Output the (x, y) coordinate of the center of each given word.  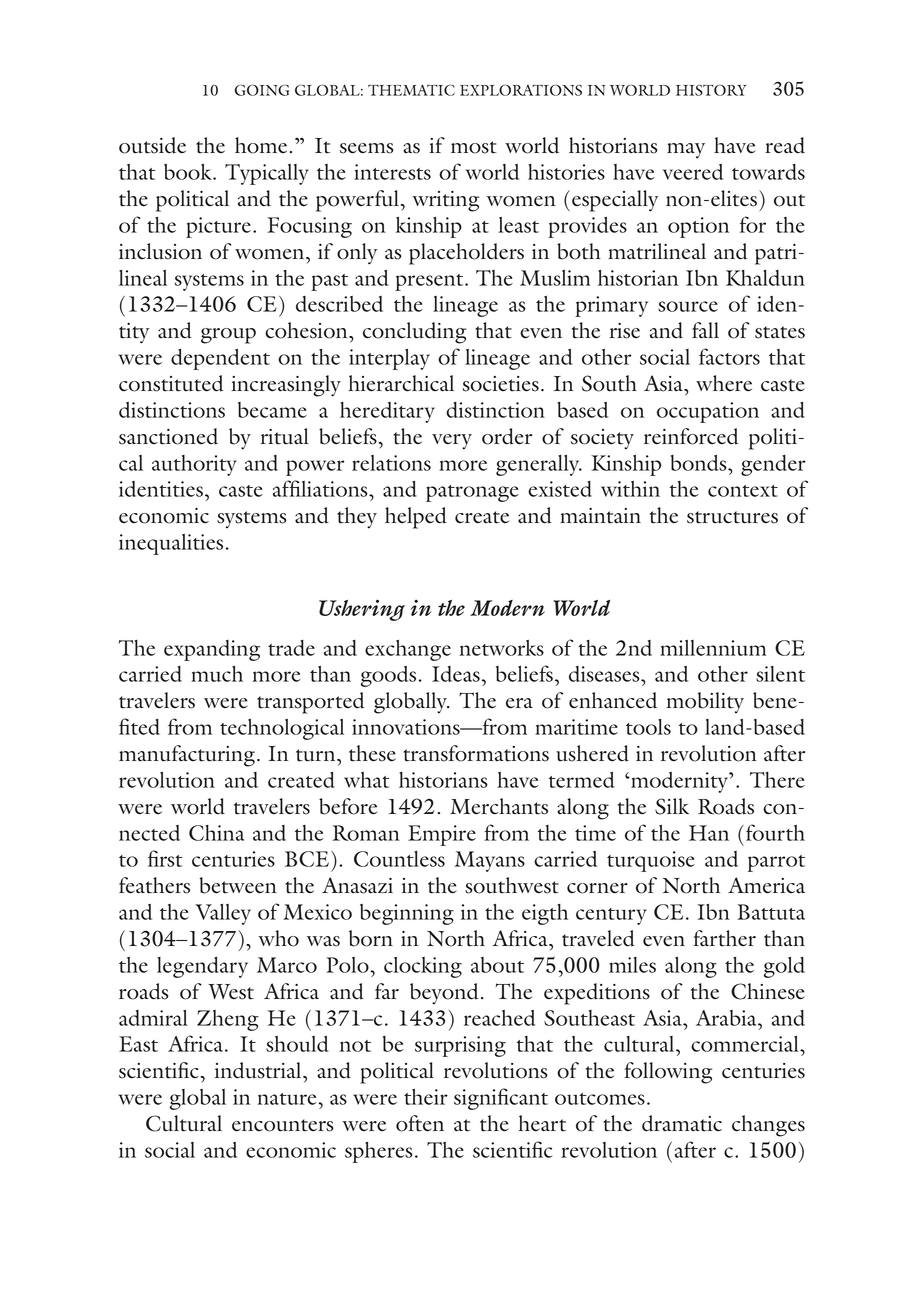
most (474, 147)
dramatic (682, 1123)
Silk (672, 806)
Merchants (499, 806)
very (452, 442)
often (420, 1123)
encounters (283, 1125)
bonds (700, 463)
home (261, 145)
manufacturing (187, 756)
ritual (285, 436)
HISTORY (711, 90)
